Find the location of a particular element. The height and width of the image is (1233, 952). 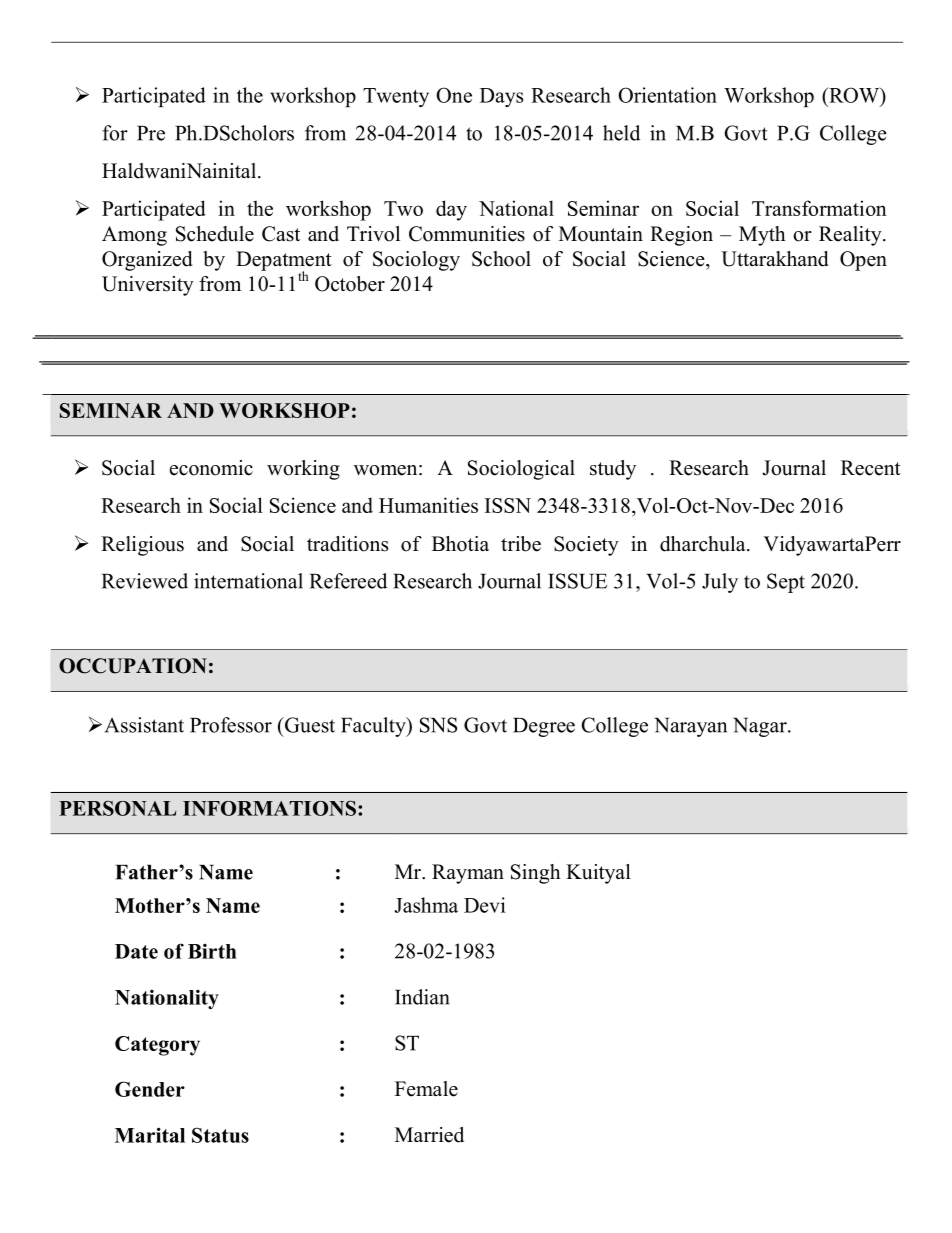

Pre is located at coordinates (151, 133).
